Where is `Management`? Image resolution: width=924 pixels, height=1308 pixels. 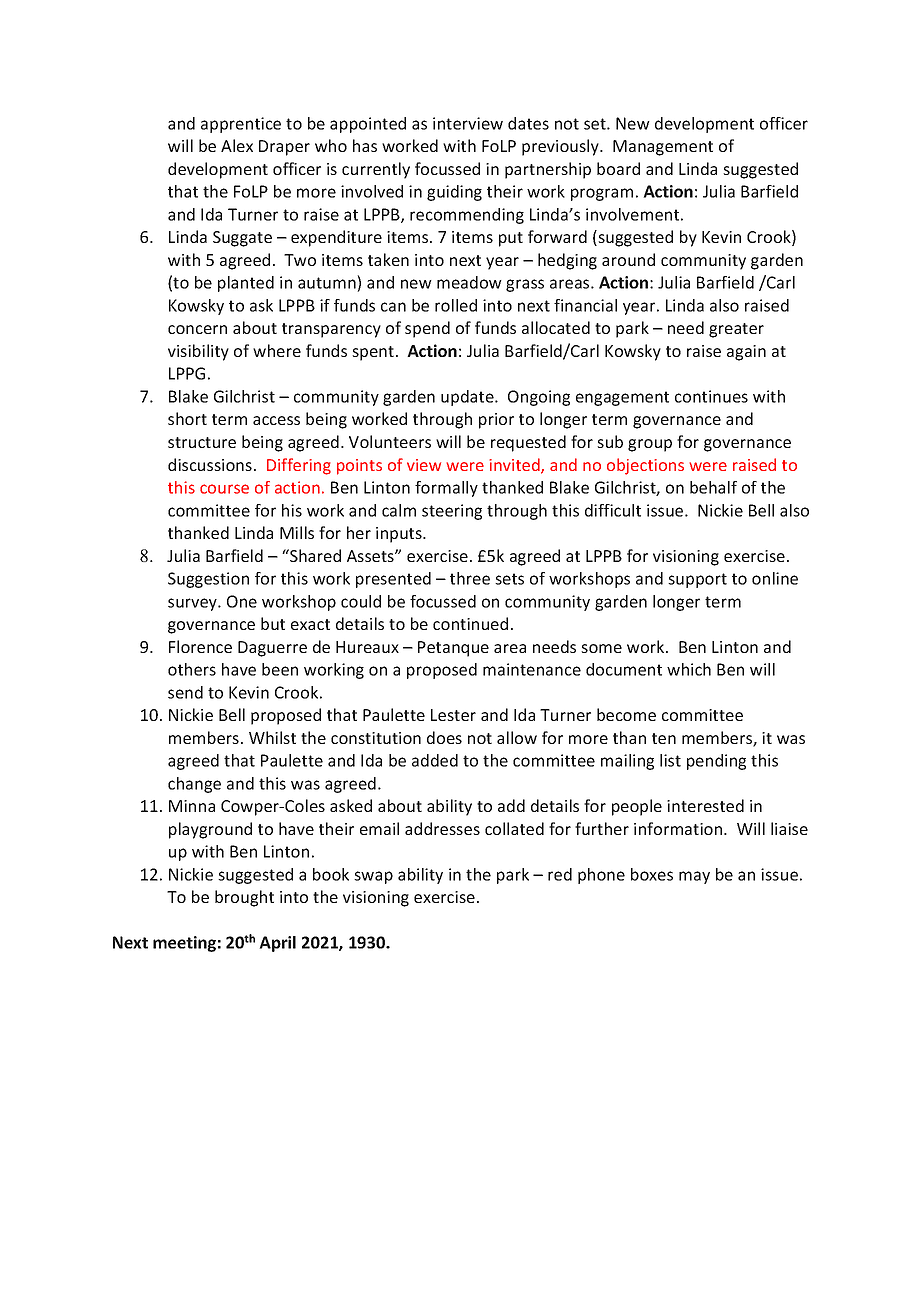 Management is located at coordinates (663, 148).
